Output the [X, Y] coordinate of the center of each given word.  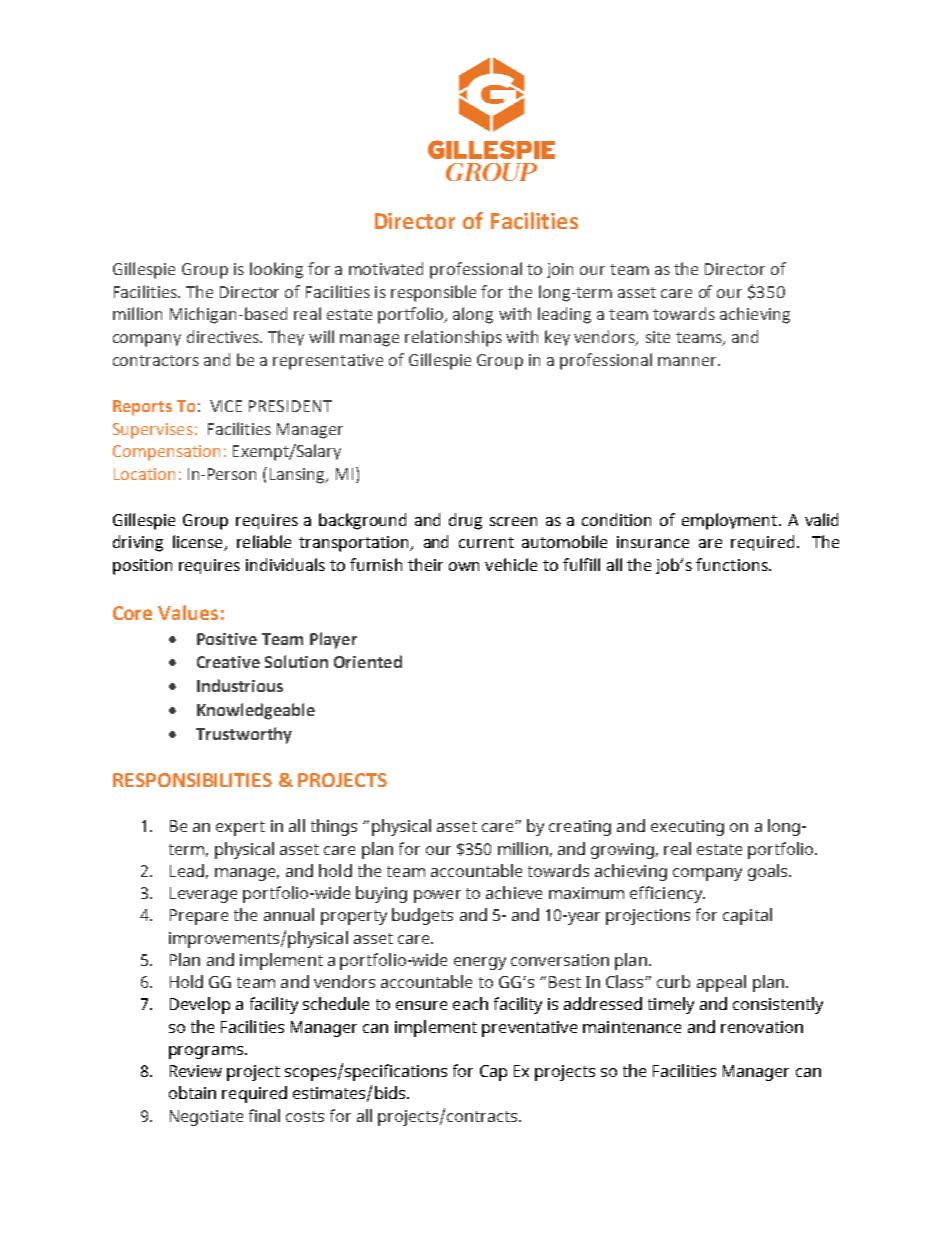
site [658, 337]
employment [729, 521]
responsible [433, 293]
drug [465, 521]
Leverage [203, 895]
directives [224, 336]
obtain [192, 1092]
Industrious [240, 685]
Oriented [368, 661]
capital [747, 916]
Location [144, 474]
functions [733, 564]
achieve [514, 892]
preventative [529, 1029]
